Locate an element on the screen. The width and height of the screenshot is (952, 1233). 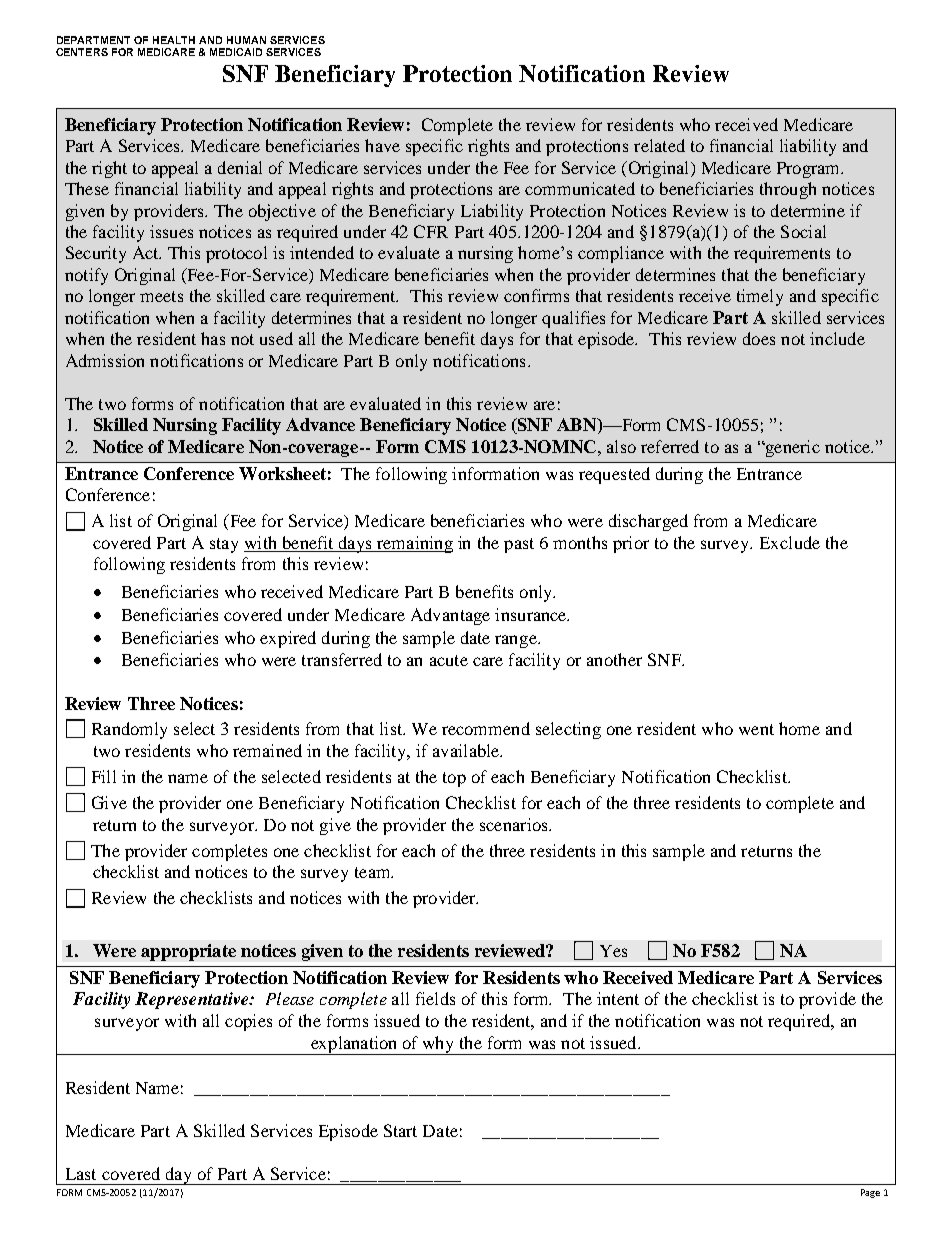
recommend is located at coordinates (486, 728).
